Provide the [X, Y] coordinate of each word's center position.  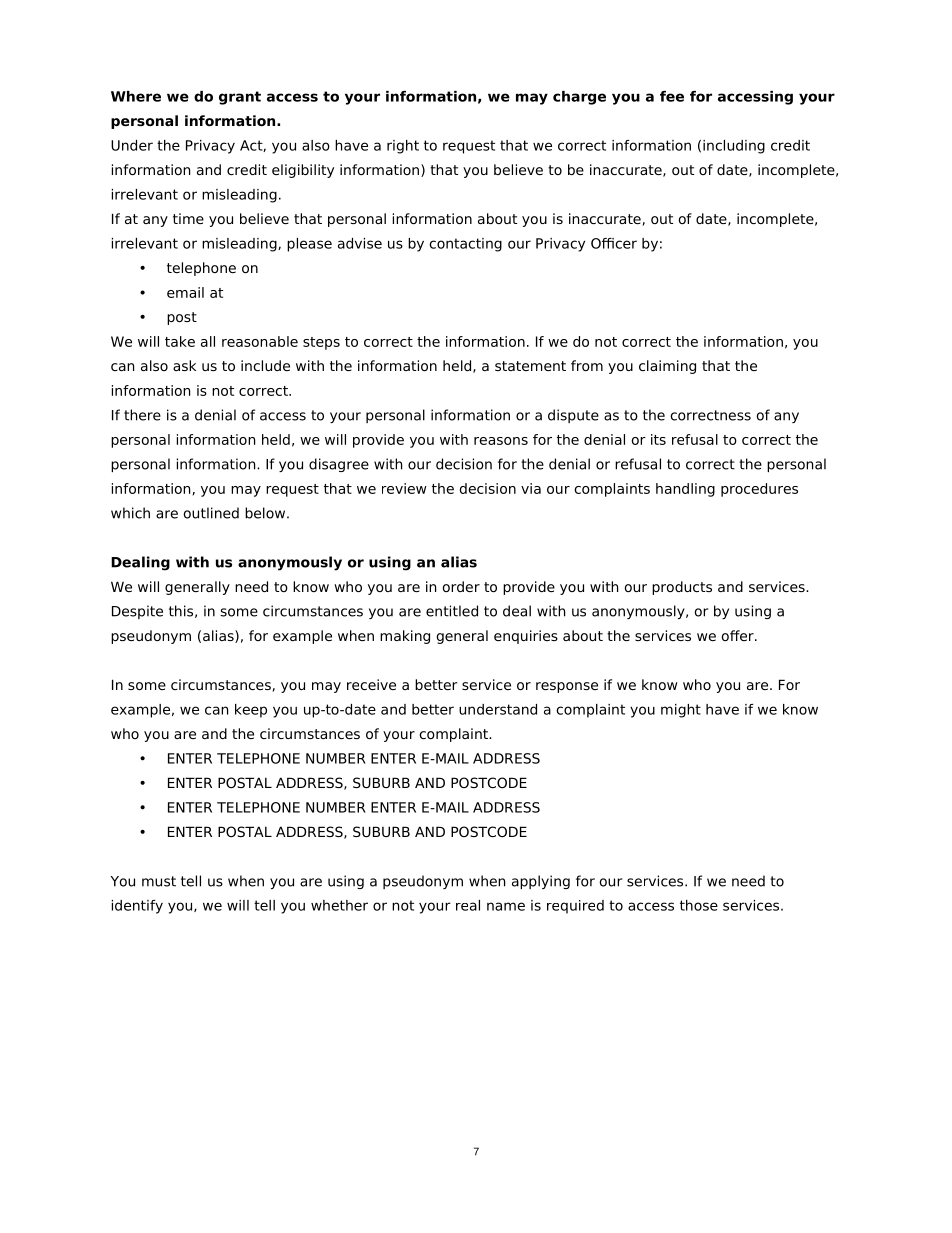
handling [685, 490]
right [403, 147]
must [159, 881]
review [404, 488]
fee [672, 96]
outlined [211, 513]
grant [240, 98]
